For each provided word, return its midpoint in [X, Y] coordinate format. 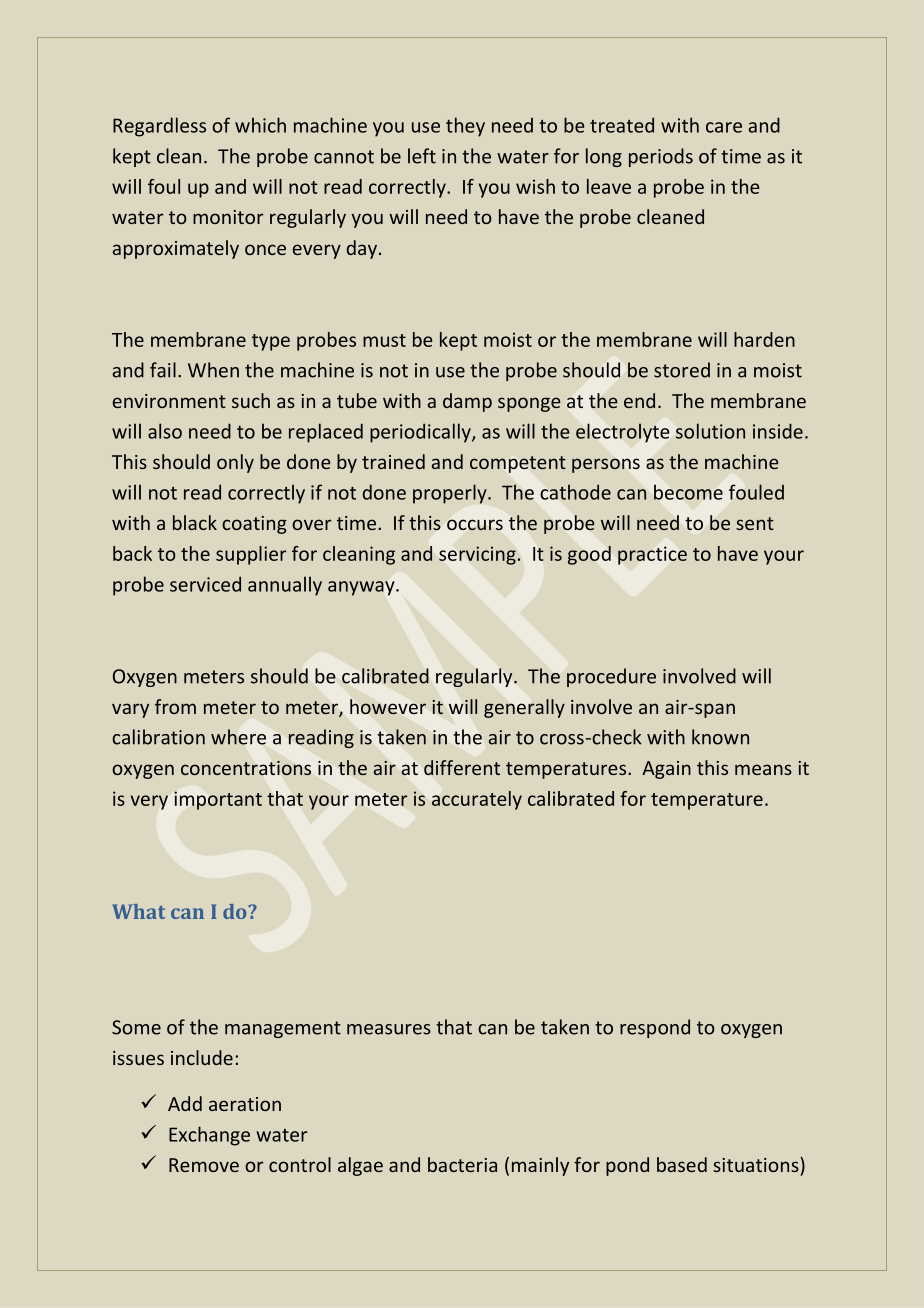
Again [666, 770]
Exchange [209, 1136]
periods [661, 157]
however [388, 707]
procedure [611, 677]
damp [467, 402]
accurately [477, 800]
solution [710, 431]
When [213, 370]
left [422, 156]
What [139, 911]
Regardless [159, 127]
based [682, 1164]
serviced [205, 584]
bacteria [462, 1164]
